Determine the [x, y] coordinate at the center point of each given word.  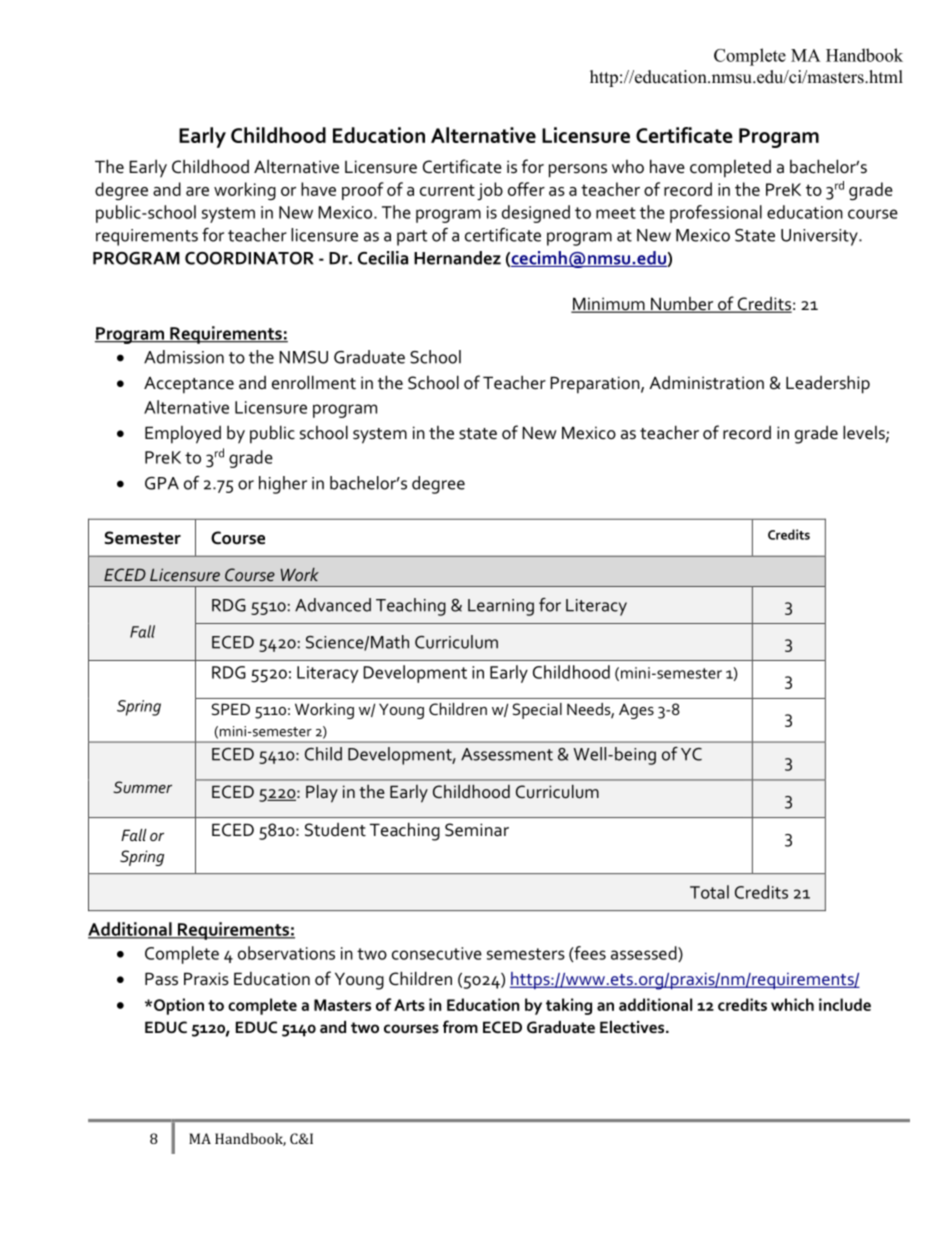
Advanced [333, 605]
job [490, 191]
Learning [501, 607]
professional [716, 214]
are [197, 191]
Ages [636, 711]
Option [179, 1006]
